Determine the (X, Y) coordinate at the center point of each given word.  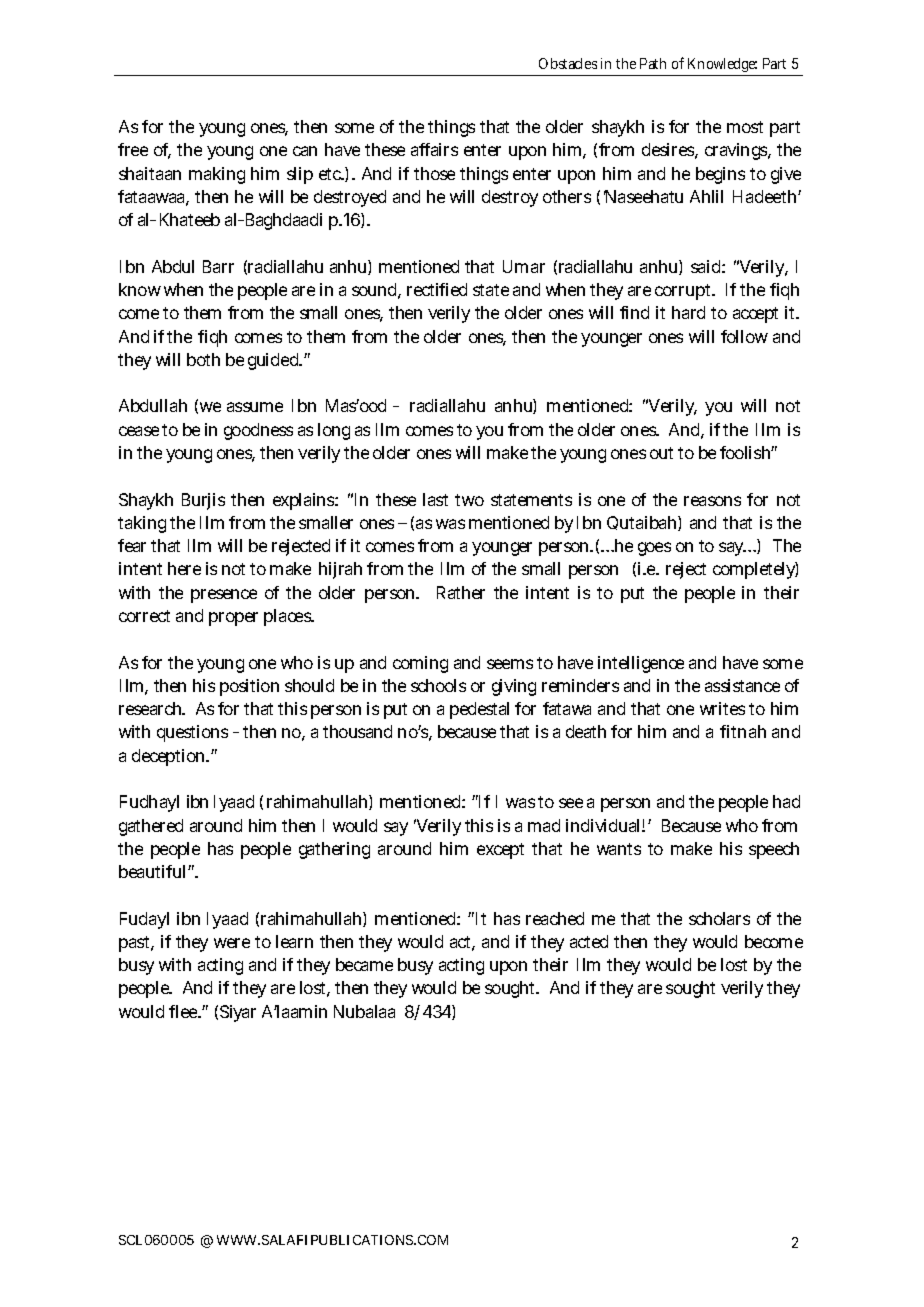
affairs (434, 149)
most (745, 127)
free (133, 149)
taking (142, 524)
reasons (712, 501)
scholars (719, 918)
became (364, 964)
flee (184, 1011)
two (469, 500)
